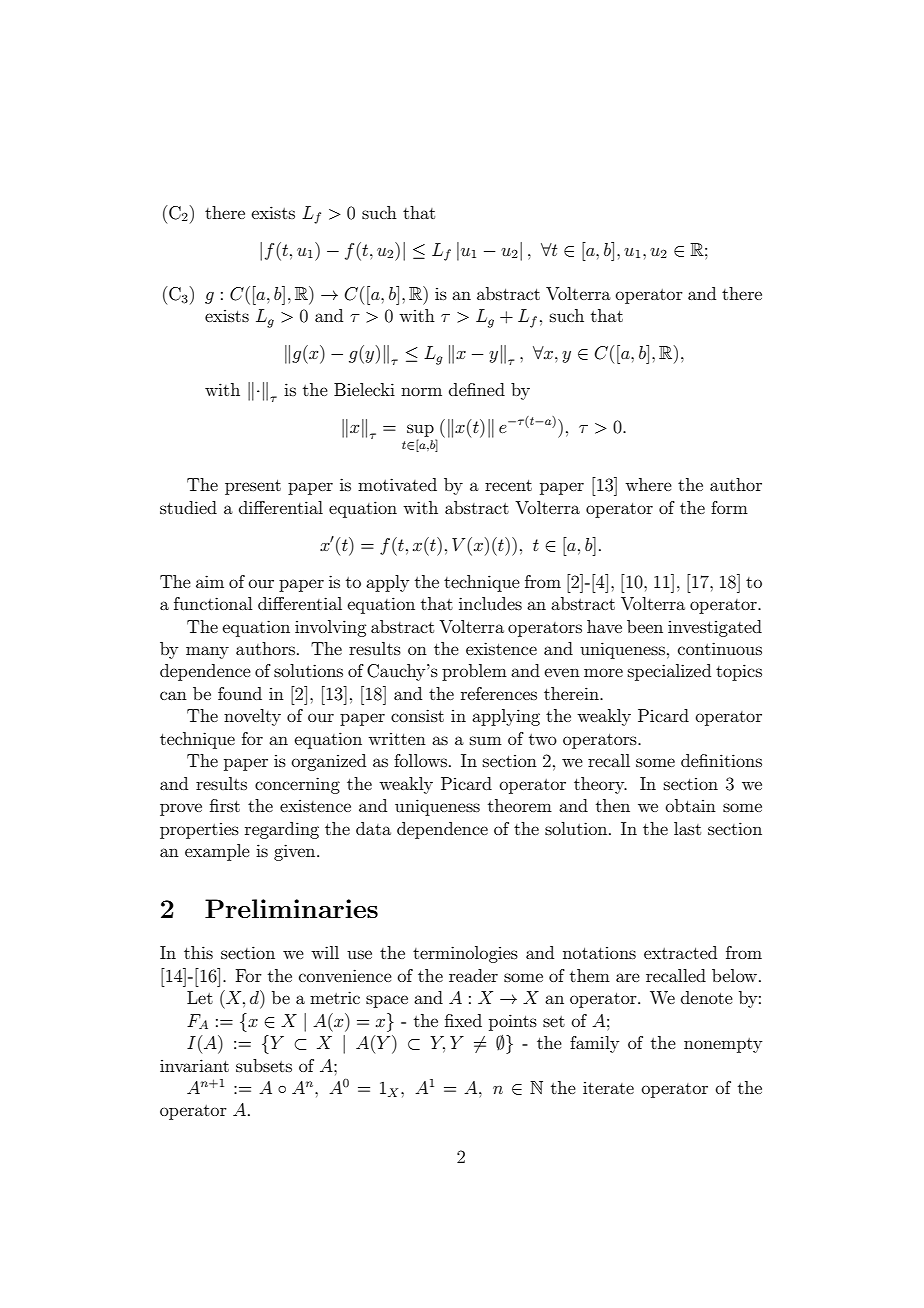 This screenshot has width=924, height=1308. Describe the element at coordinates (253, 487) in the screenshot. I see `present` at that location.
